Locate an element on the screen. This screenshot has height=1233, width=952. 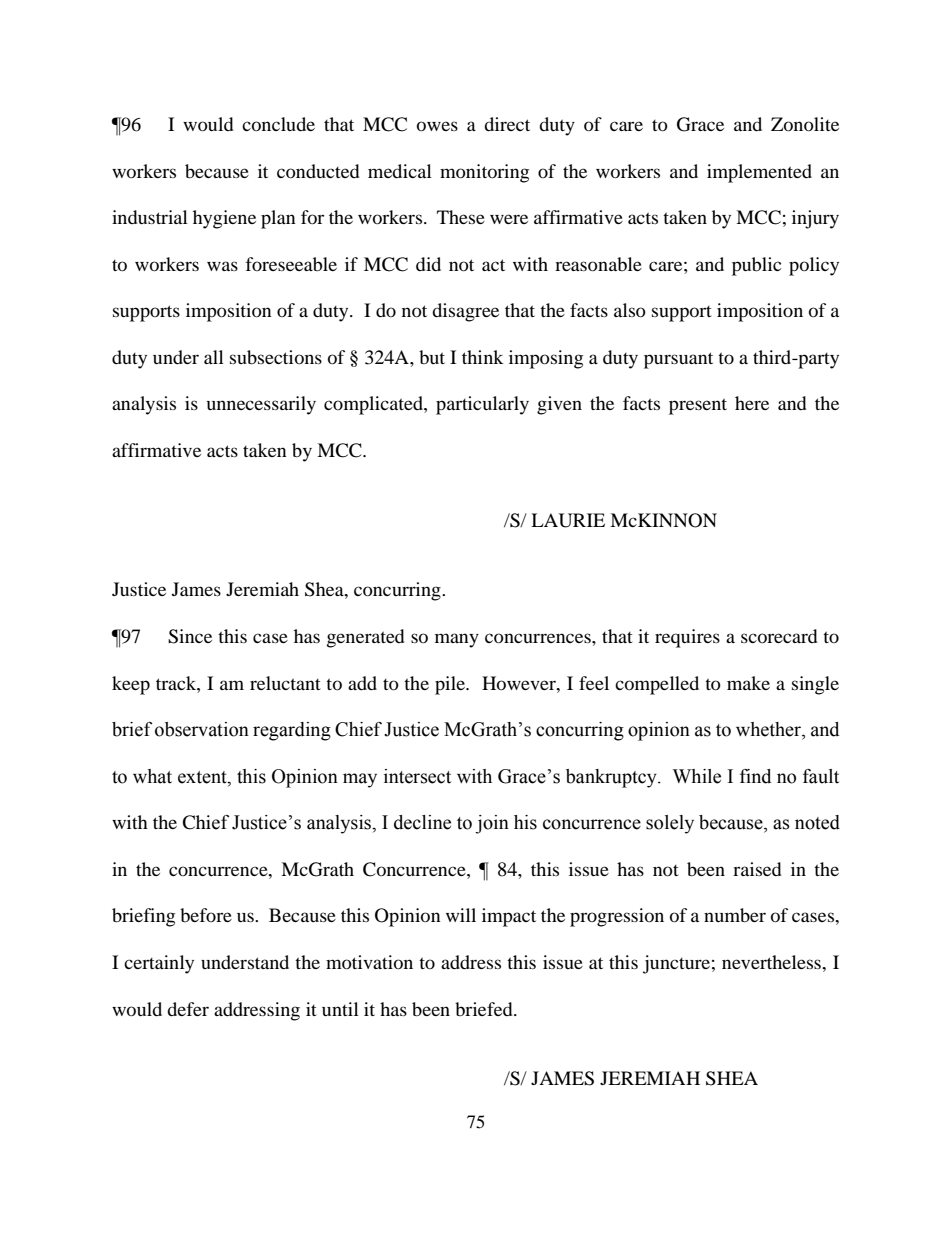
defer is located at coordinates (188, 1009).
